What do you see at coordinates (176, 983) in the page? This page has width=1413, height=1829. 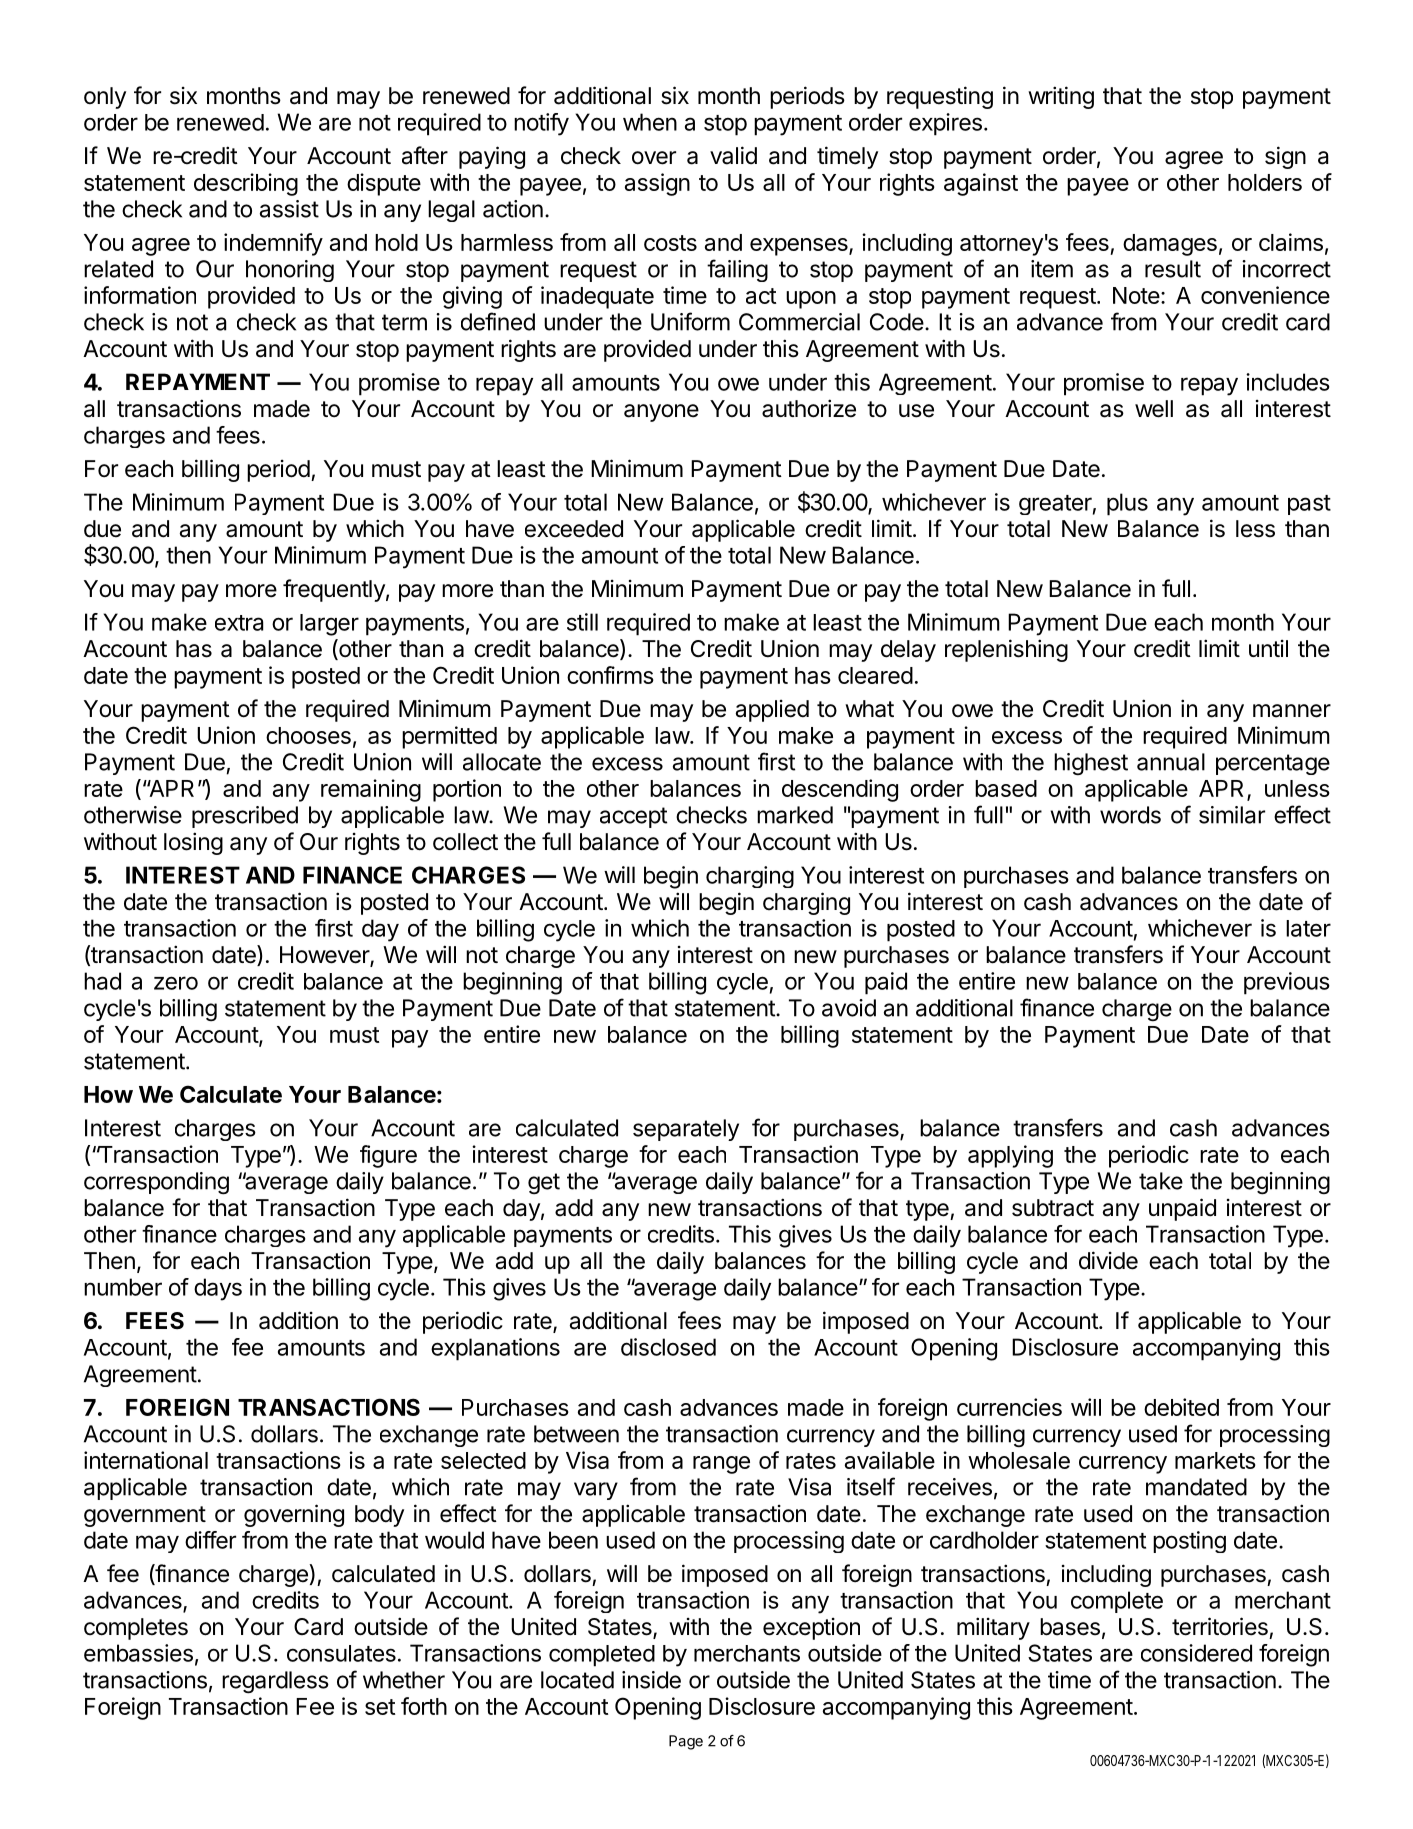 I see `zero` at bounding box center [176, 983].
